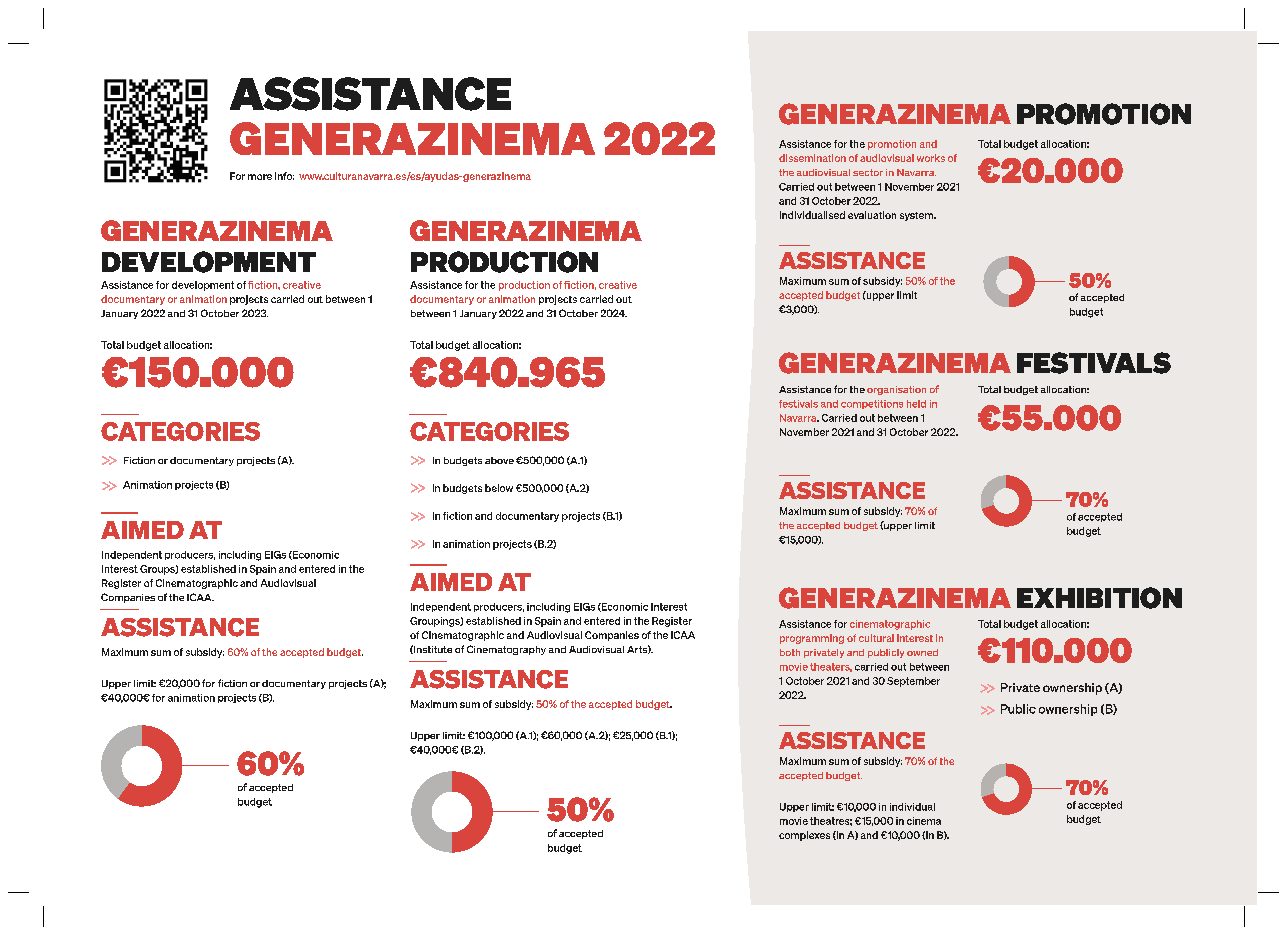  Describe the element at coordinates (812, 158) in the image. I see `dissemination` at that location.
